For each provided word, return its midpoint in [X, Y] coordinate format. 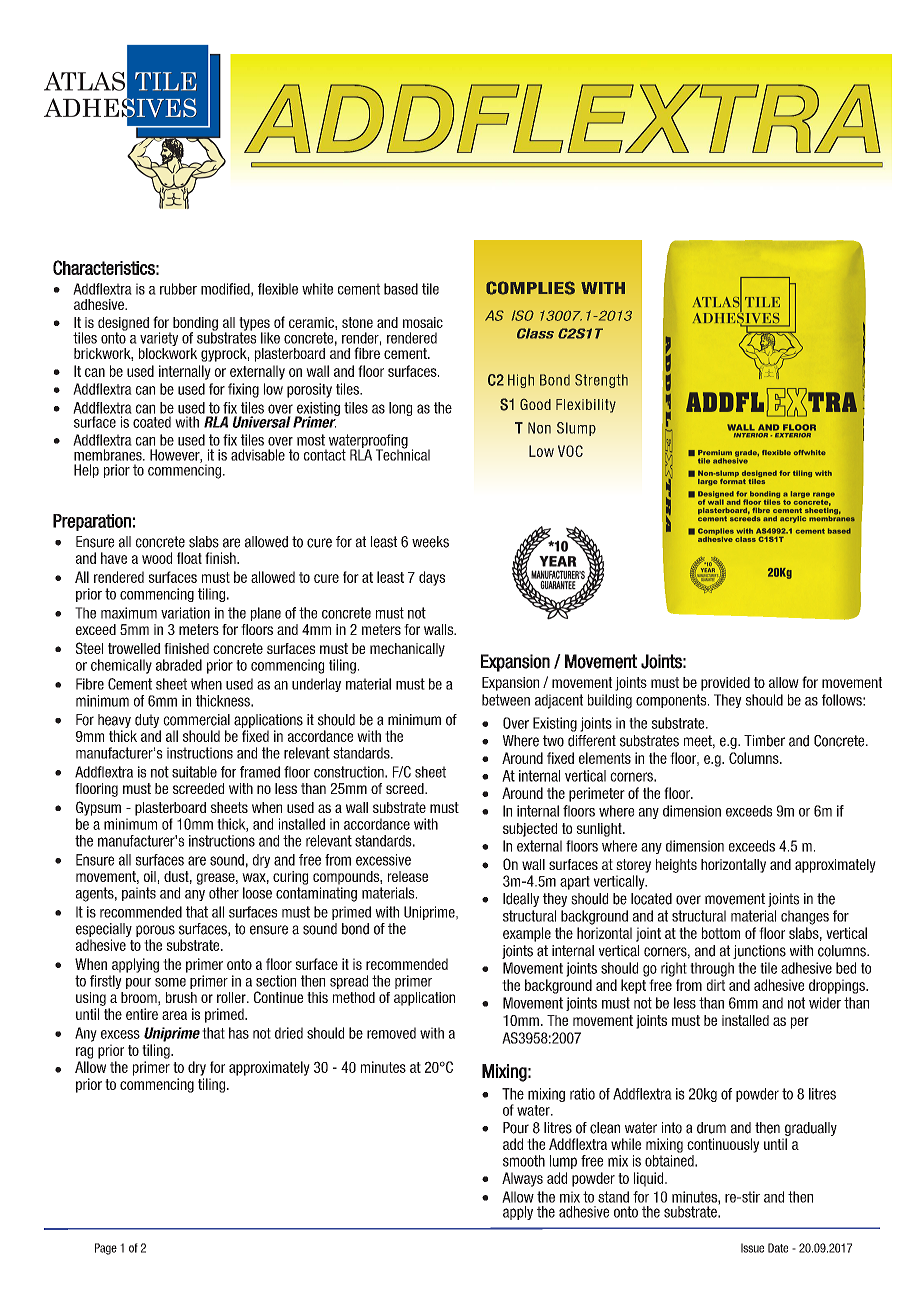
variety [158, 340]
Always [522, 1179]
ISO [523, 315]
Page [106, 1249]
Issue [752, 1248]
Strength [601, 381]
